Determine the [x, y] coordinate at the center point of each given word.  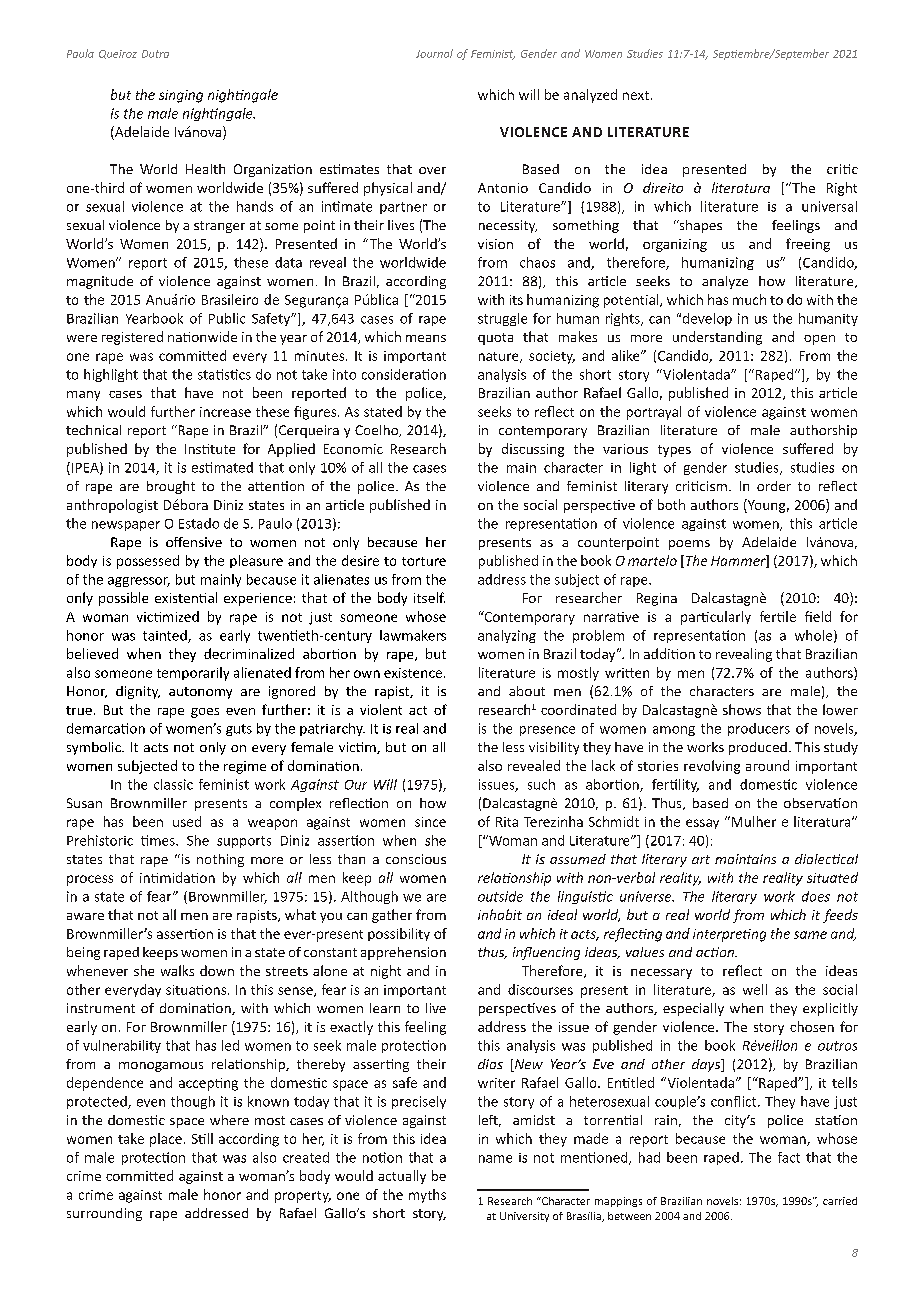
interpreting [729, 935]
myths [427, 1196]
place [166, 1140]
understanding [717, 338]
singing [181, 96]
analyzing [507, 636]
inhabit [500, 914]
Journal [434, 53]
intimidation [177, 877]
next [636, 95]
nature [500, 357]
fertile [778, 616]
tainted [166, 636]
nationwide [202, 336]
